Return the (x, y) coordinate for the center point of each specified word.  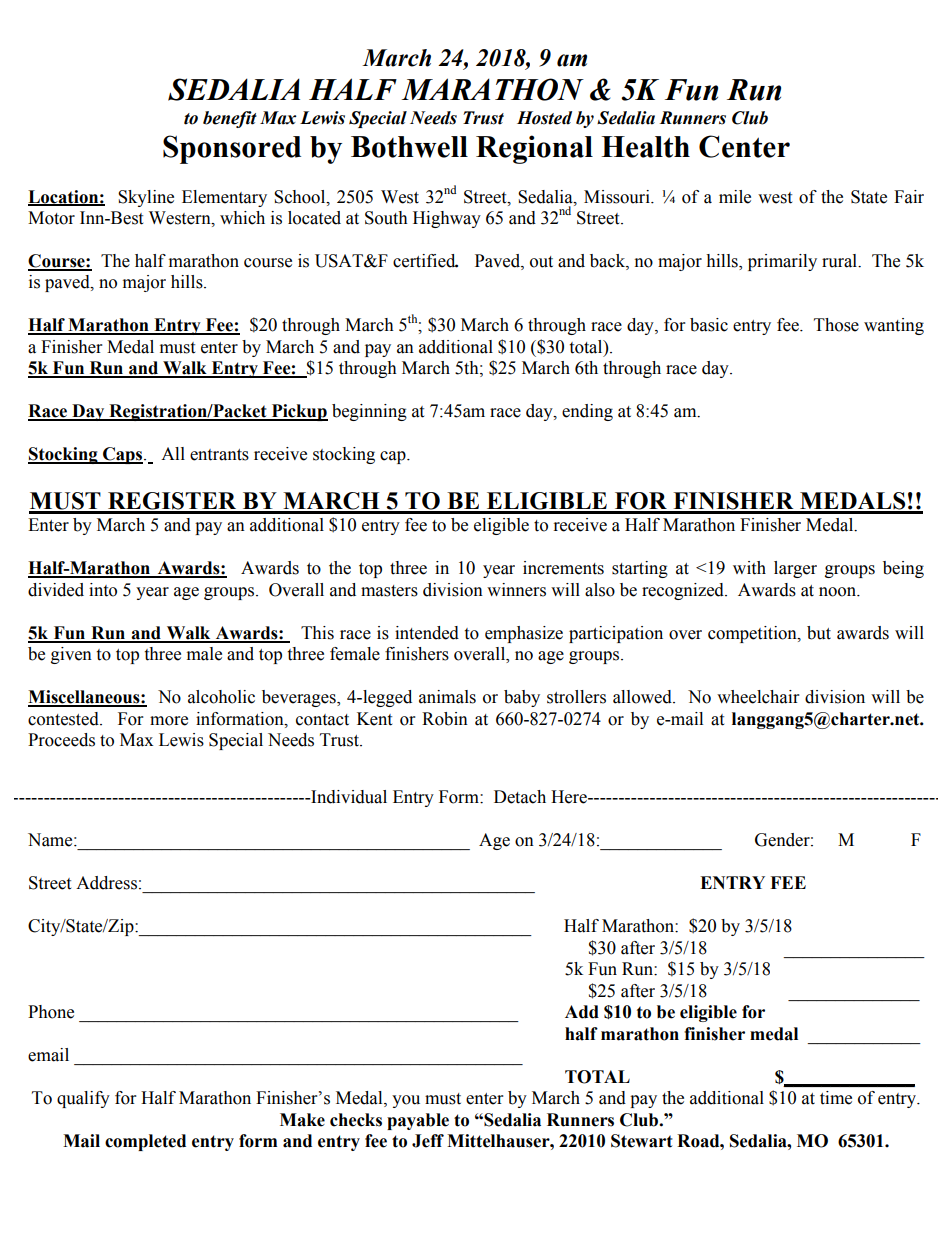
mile (735, 197)
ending (587, 412)
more (169, 721)
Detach (520, 797)
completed (145, 1142)
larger (795, 569)
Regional (534, 149)
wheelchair (758, 697)
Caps (123, 455)
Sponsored (232, 149)
